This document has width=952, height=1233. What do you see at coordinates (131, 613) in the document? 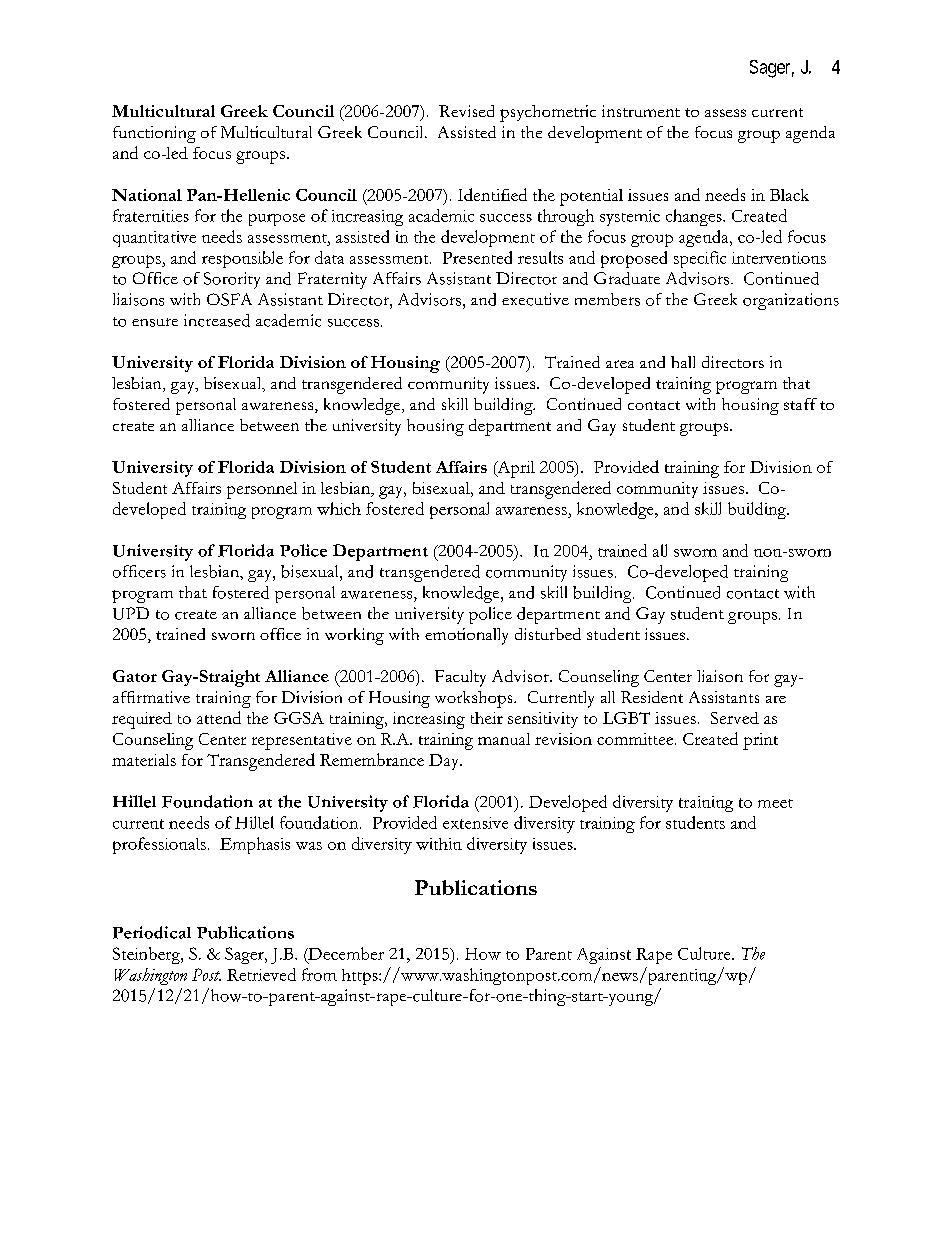
I see `UPD` at bounding box center [131, 613].
